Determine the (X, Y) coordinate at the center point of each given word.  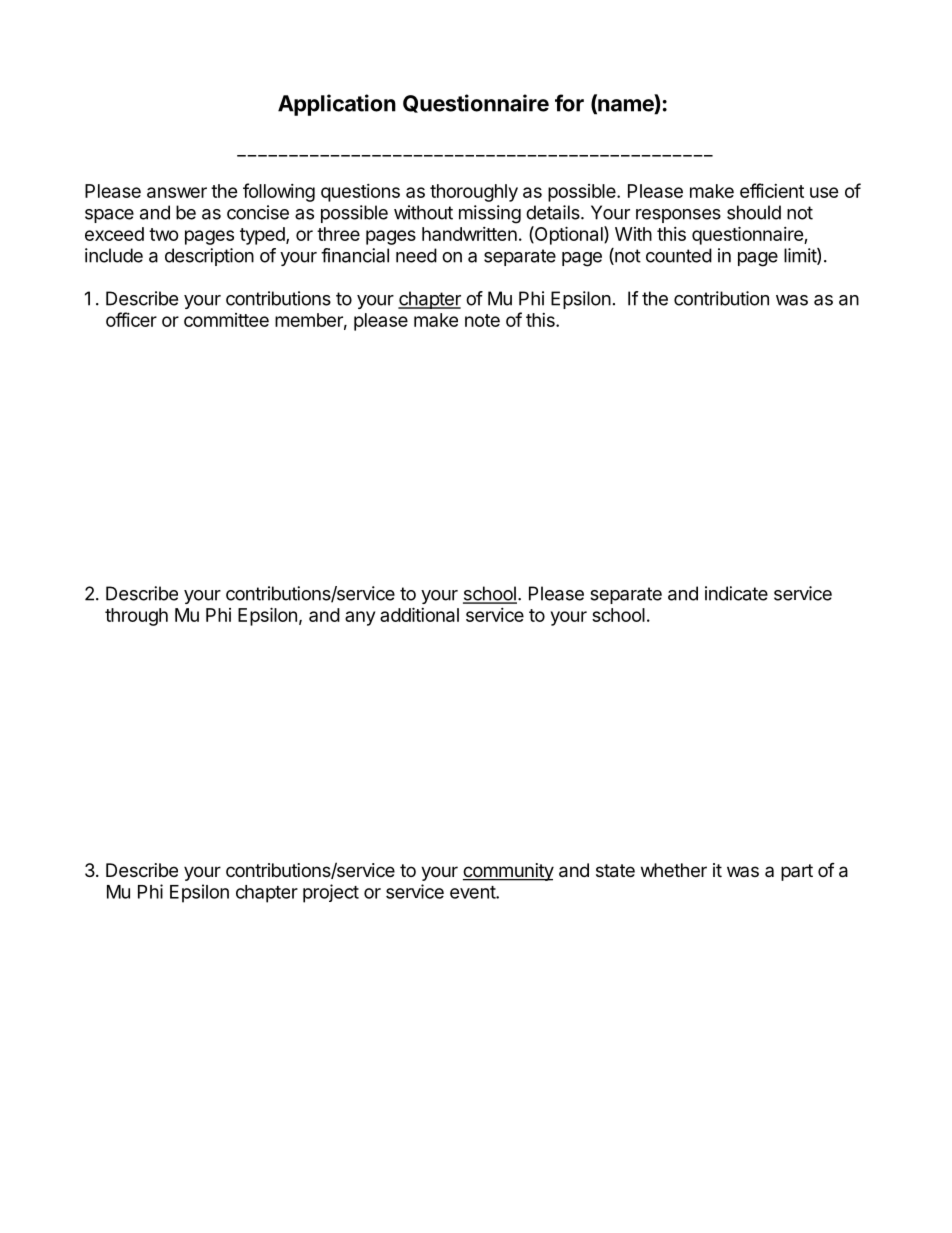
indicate (736, 593)
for (569, 103)
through (136, 617)
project (331, 893)
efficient (772, 190)
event (473, 892)
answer (177, 192)
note (482, 320)
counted (679, 255)
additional (419, 614)
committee (226, 320)
